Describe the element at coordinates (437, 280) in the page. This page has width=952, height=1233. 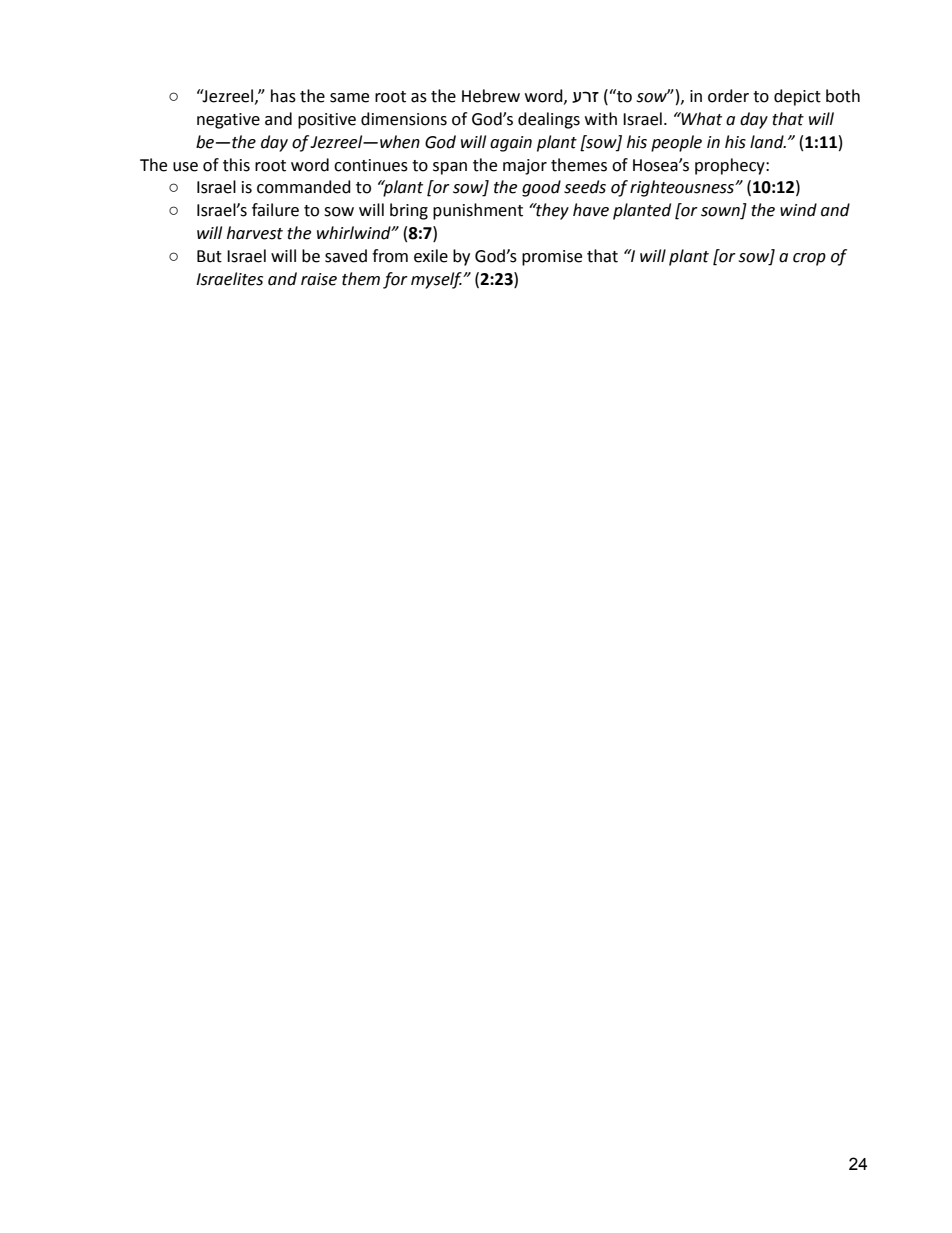
I see `myself` at that location.
